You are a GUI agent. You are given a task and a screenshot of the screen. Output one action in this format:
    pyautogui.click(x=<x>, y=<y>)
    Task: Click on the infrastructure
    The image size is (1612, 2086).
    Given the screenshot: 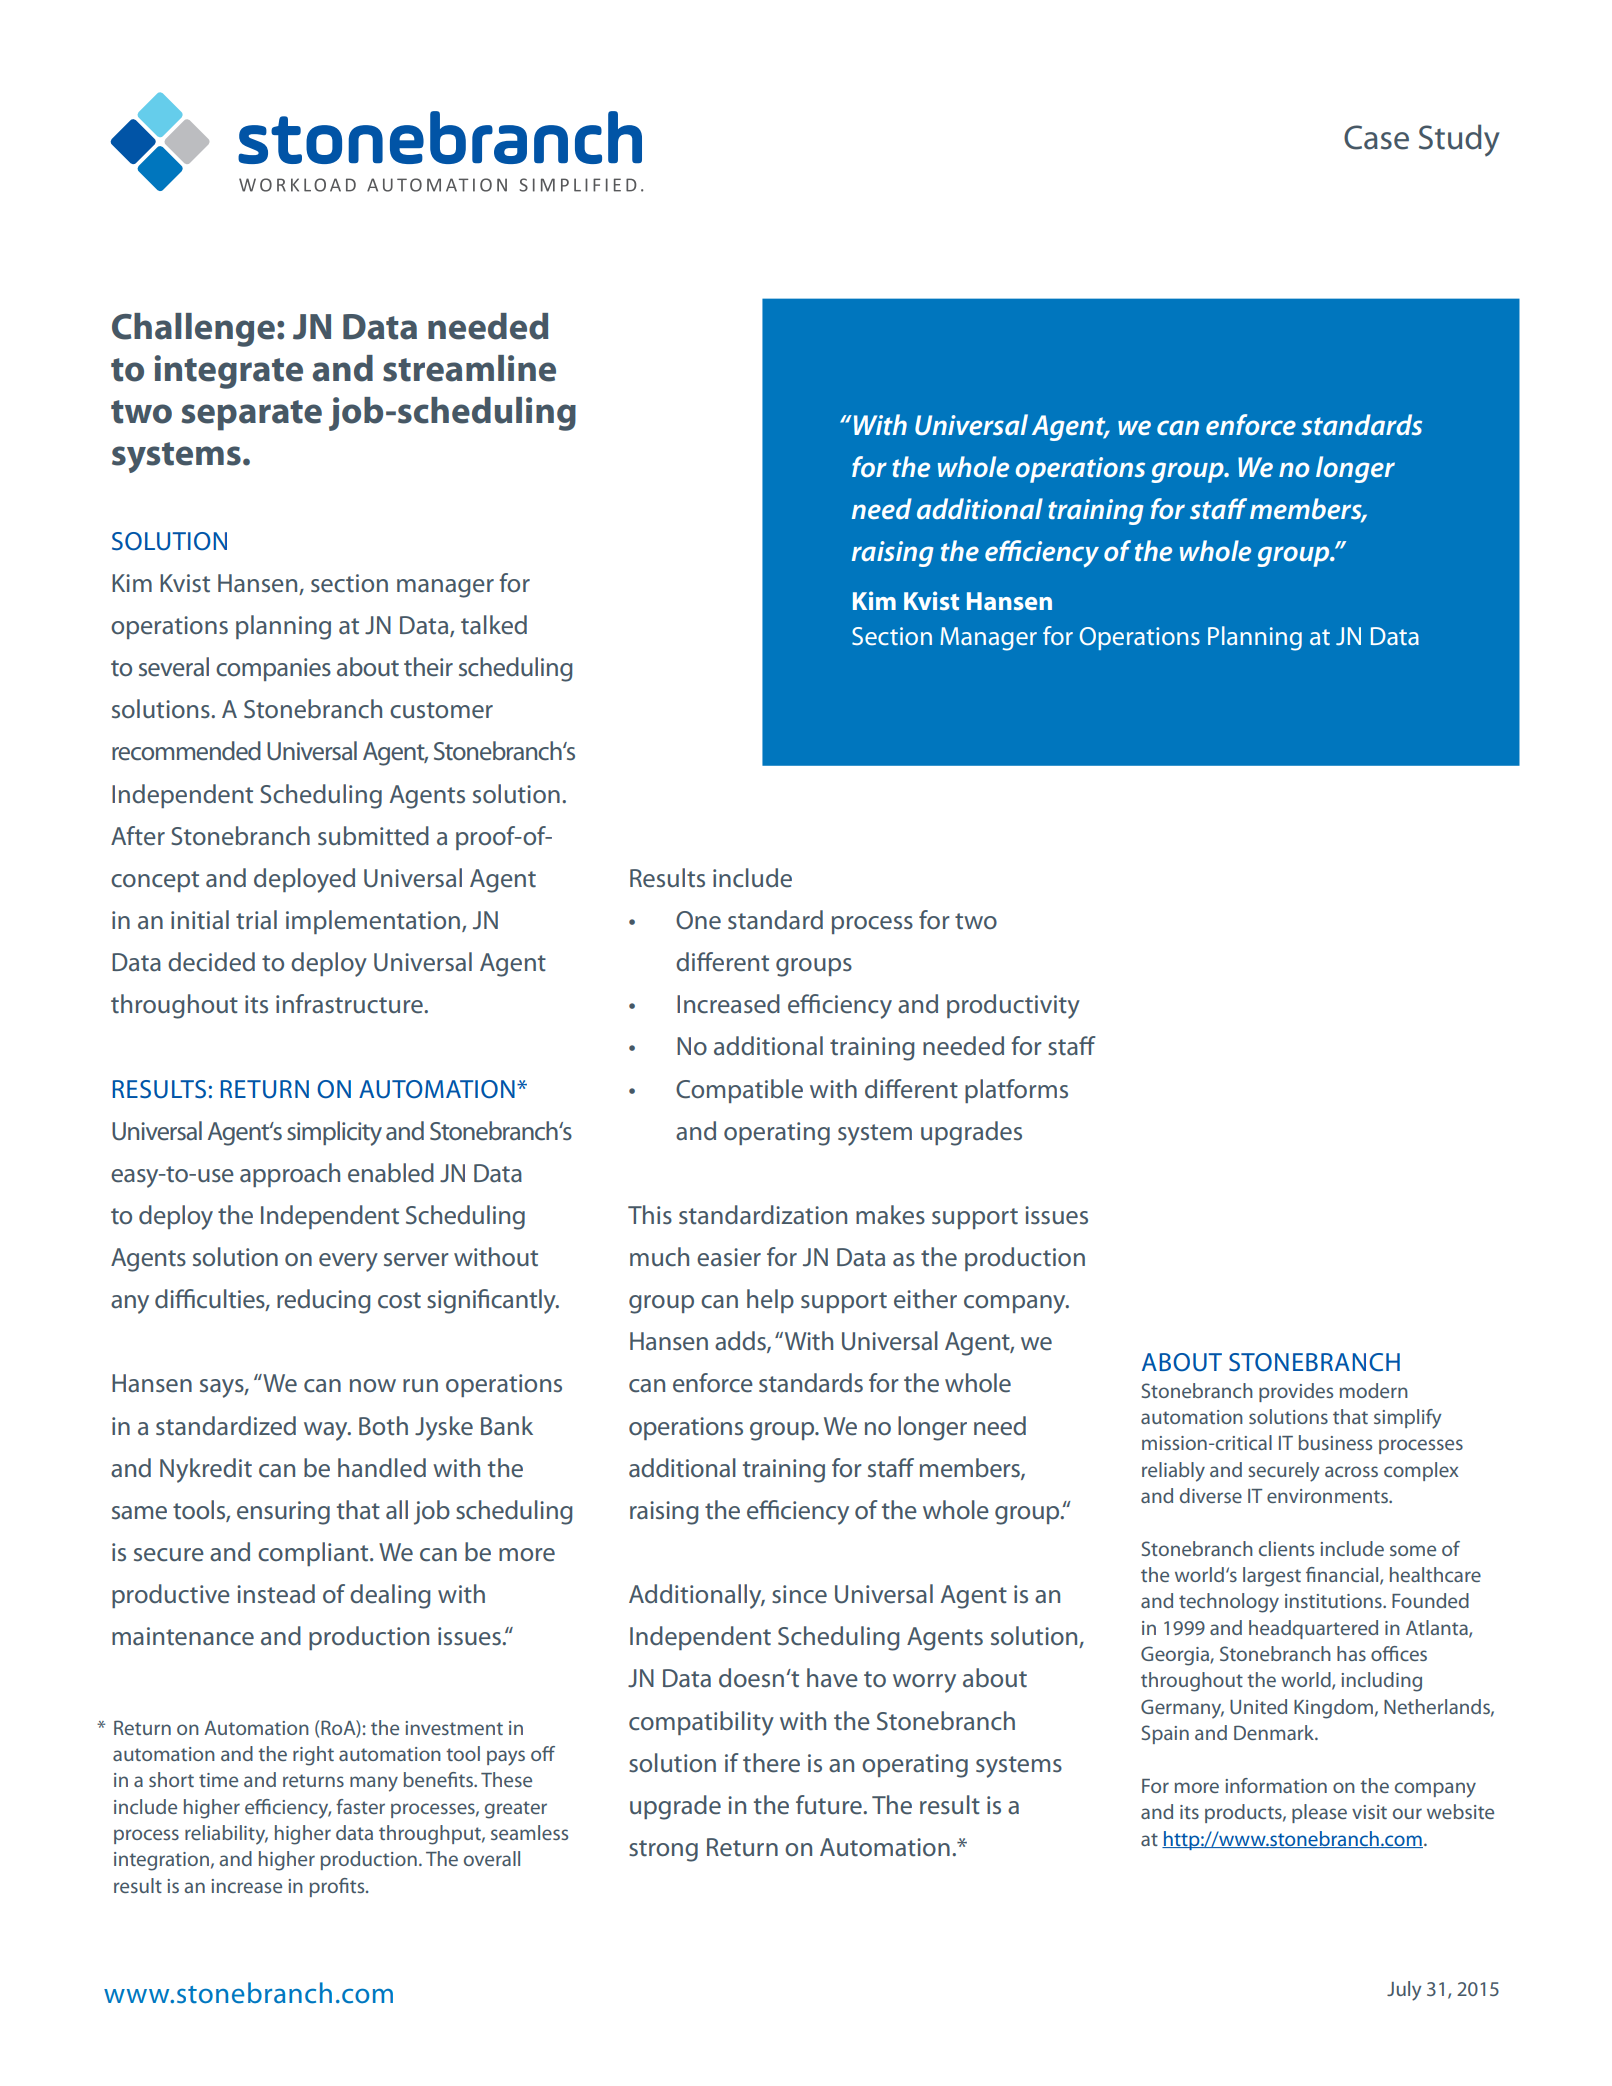 What is the action you would take?
    pyautogui.click(x=350, y=1004)
